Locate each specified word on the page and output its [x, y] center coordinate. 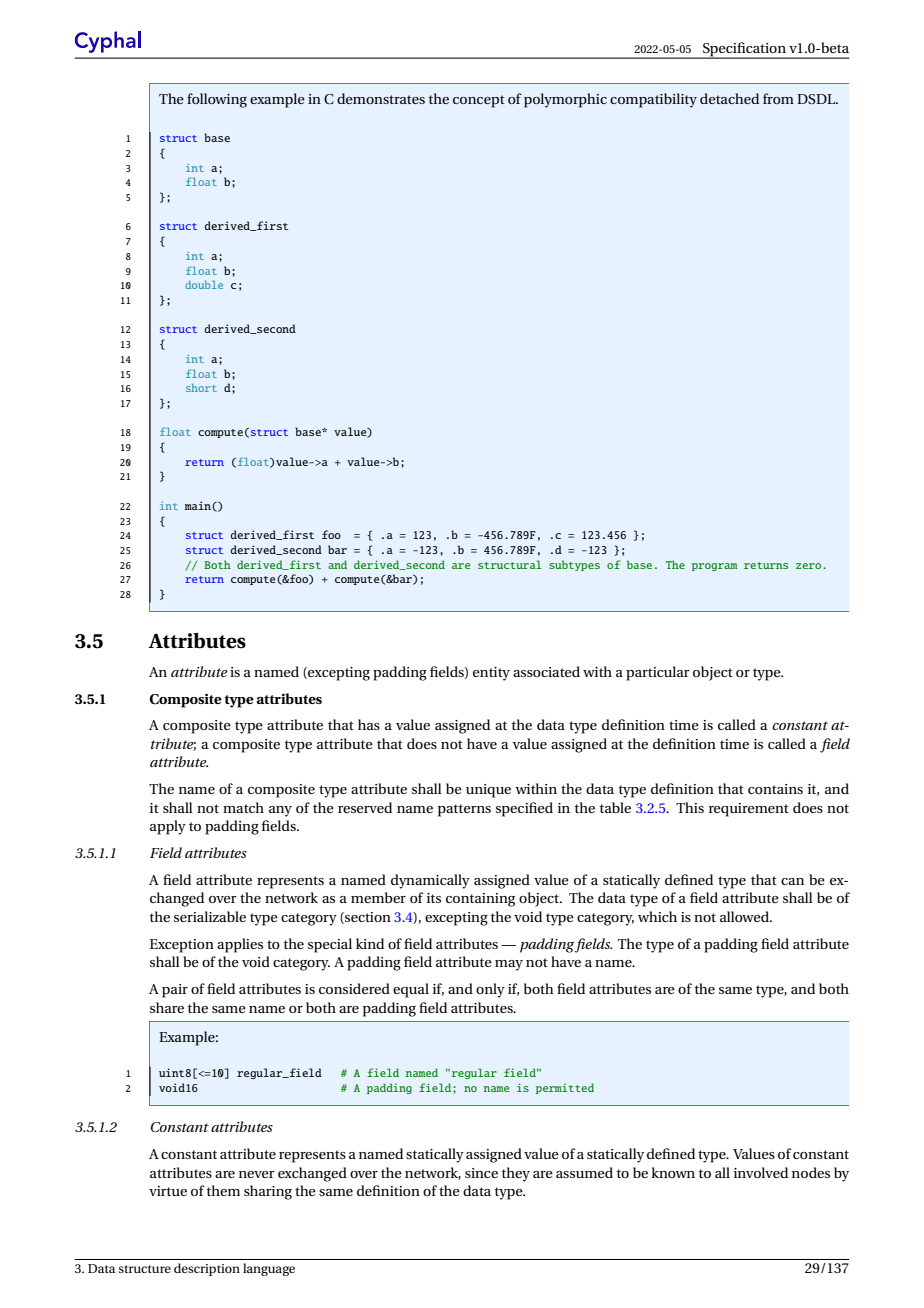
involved [761, 1172]
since [481, 1173]
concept [479, 101]
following [217, 100]
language [269, 1269]
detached [729, 98]
